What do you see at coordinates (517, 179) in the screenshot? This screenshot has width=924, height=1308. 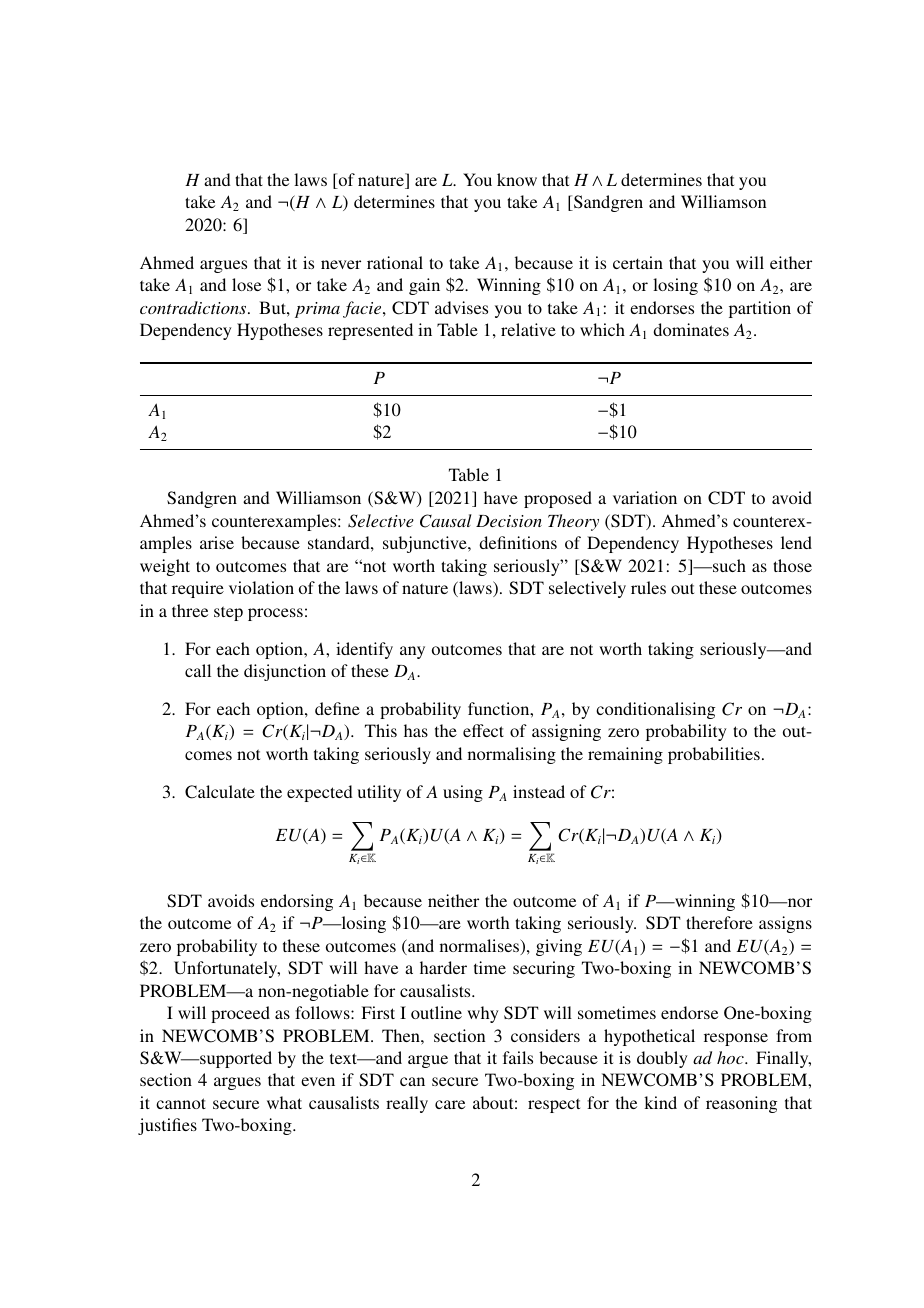 I see `know` at bounding box center [517, 179].
